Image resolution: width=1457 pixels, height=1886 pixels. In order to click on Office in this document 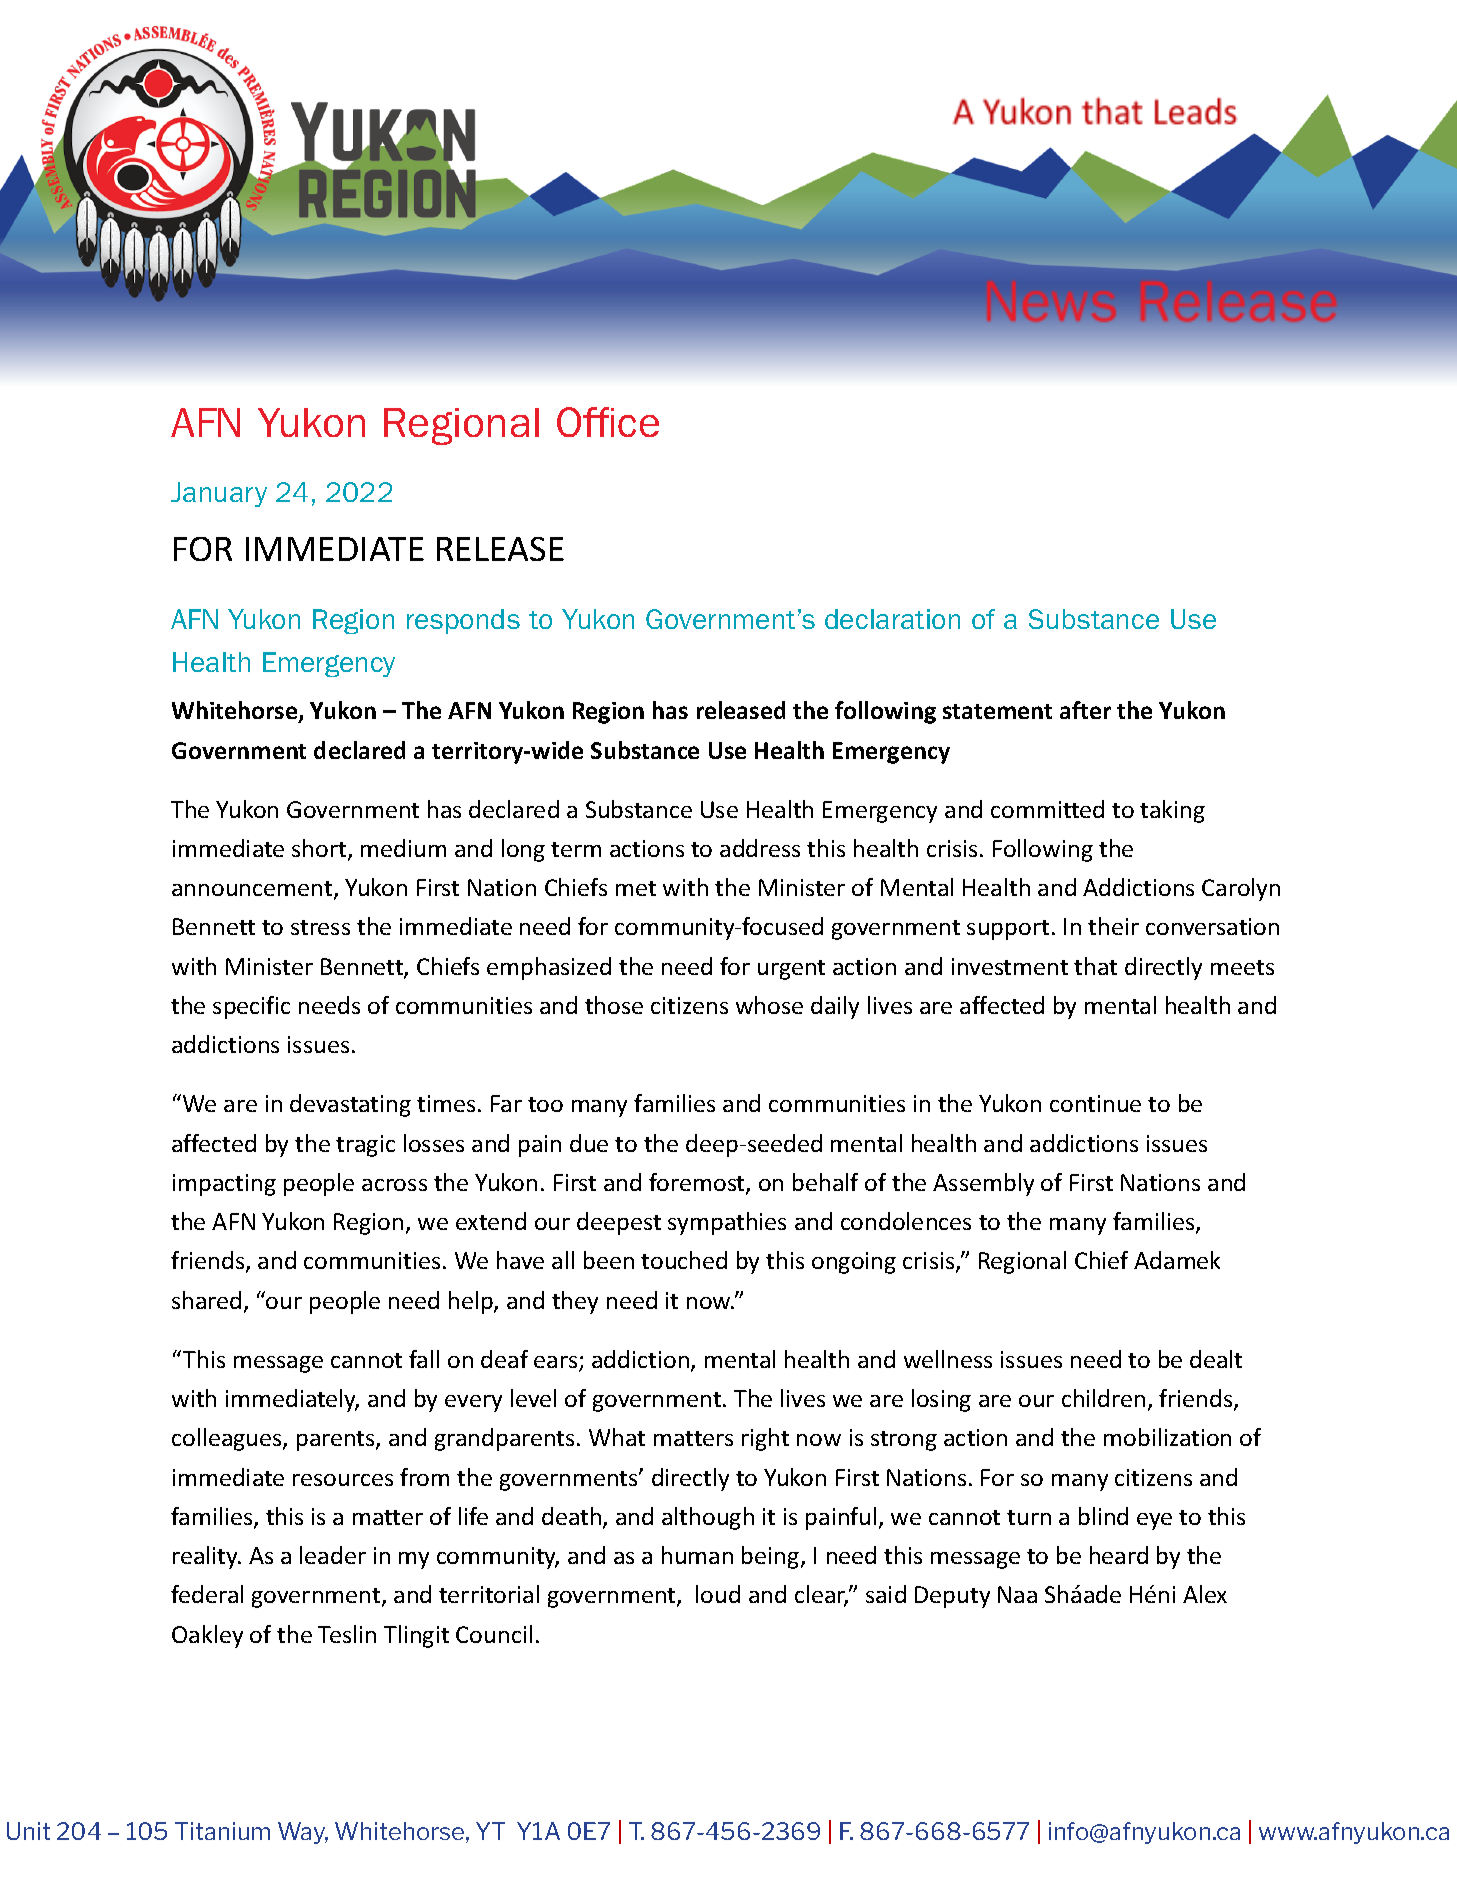, I will do `click(608, 422)`.
